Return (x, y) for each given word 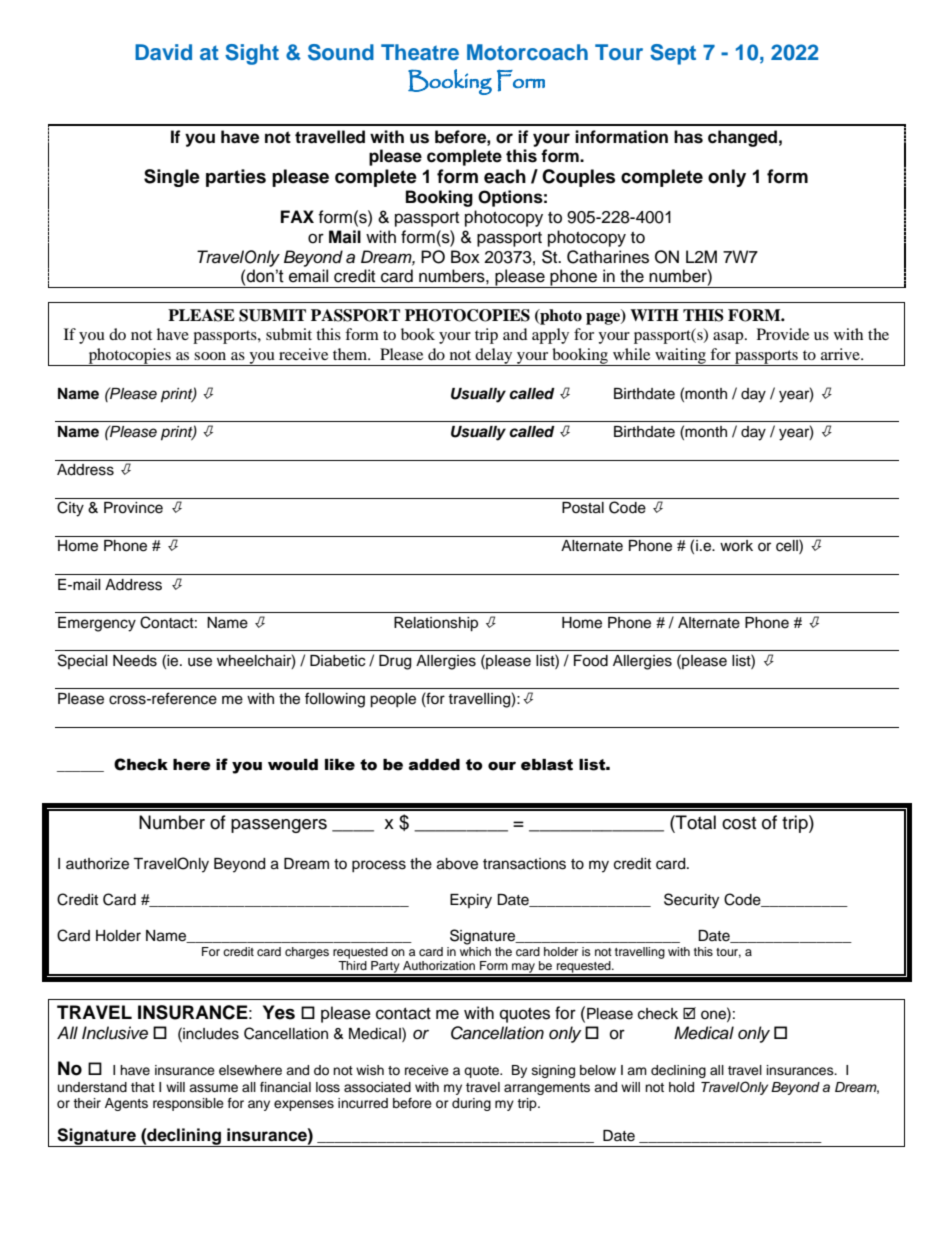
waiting (680, 357)
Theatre (420, 52)
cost (739, 823)
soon (210, 356)
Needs (135, 661)
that (143, 1087)
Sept (673, 54)
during (471, 1104)
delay (494, 357)
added (434, 765)
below (598, 1070)
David (163, 52)
